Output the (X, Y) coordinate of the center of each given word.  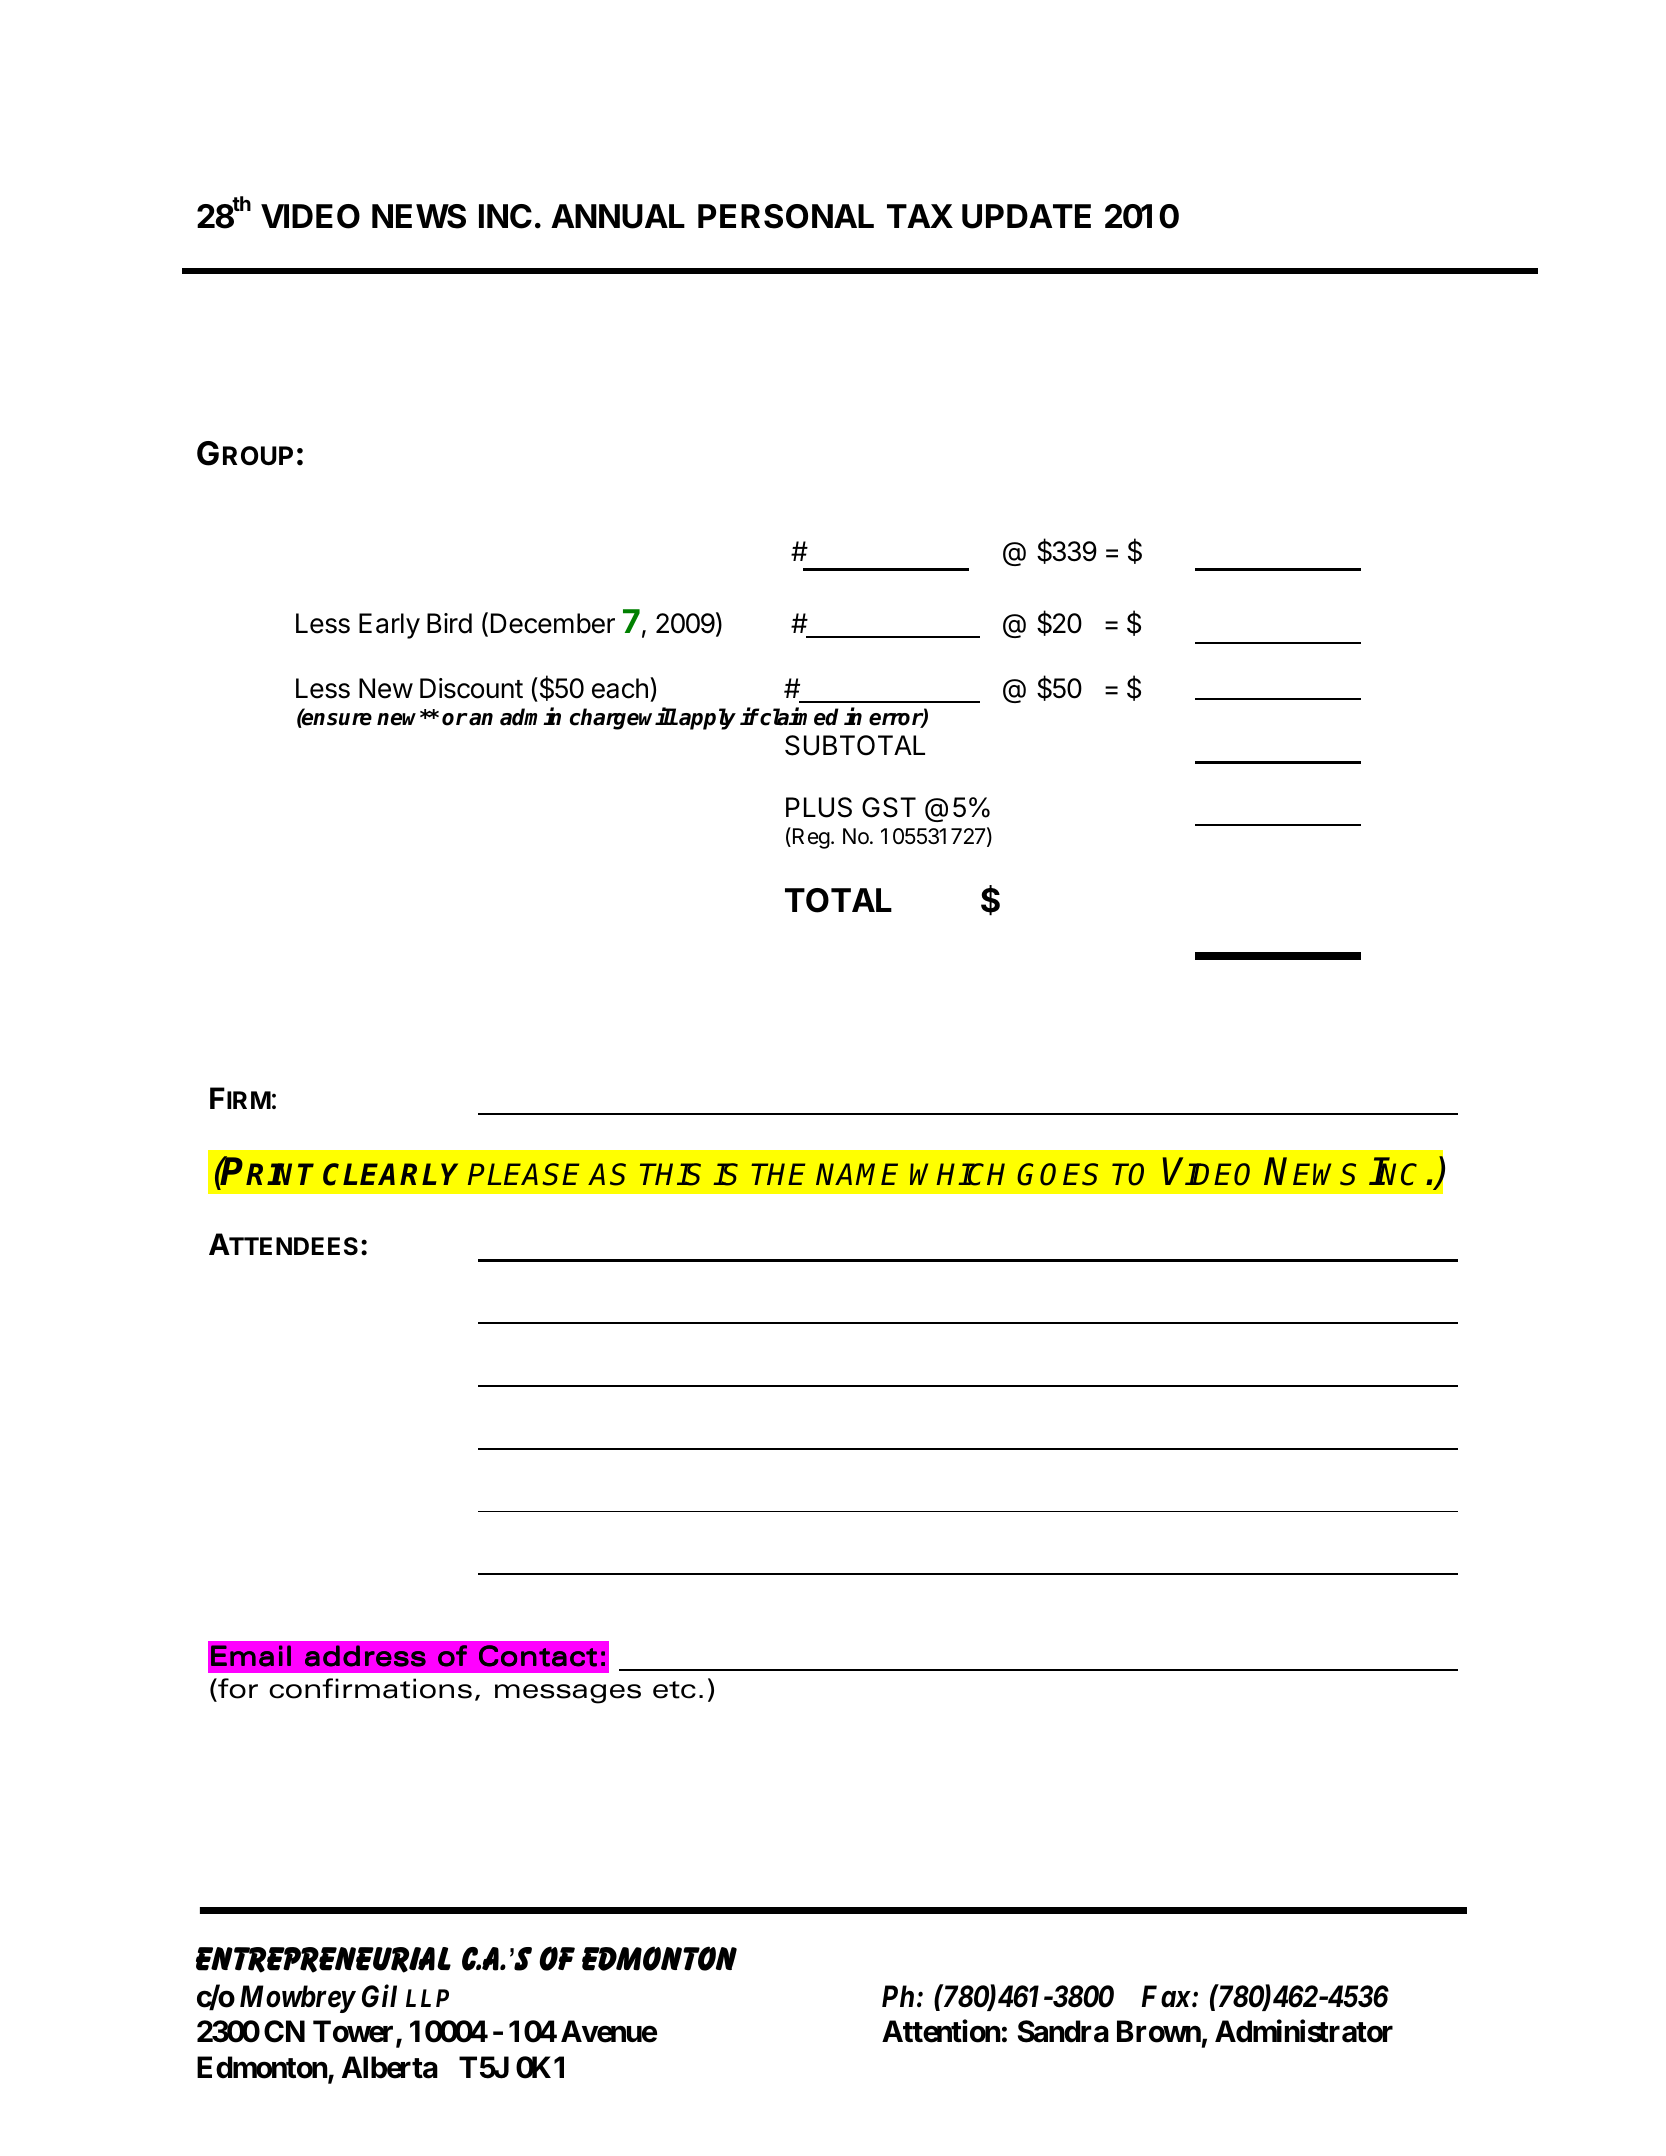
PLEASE (523, 1174)
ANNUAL (618, 216)
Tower (355, 2033)
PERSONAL (786, 216)
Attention (941, 2031)
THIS (670, 1174)
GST (889, 807)
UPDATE (1026, 216)
